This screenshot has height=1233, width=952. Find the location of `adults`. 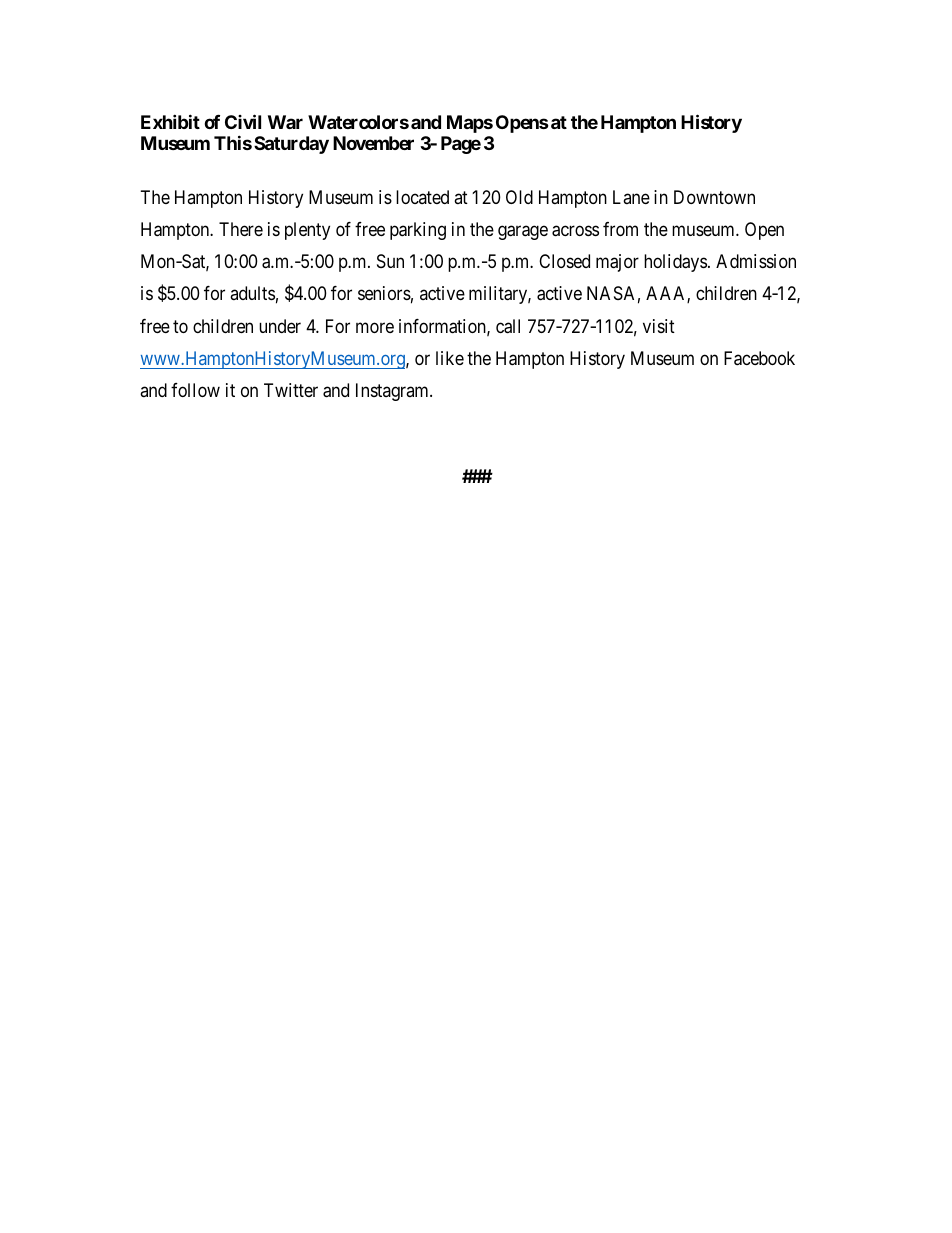

adults is located at coordinates (252, 293).
